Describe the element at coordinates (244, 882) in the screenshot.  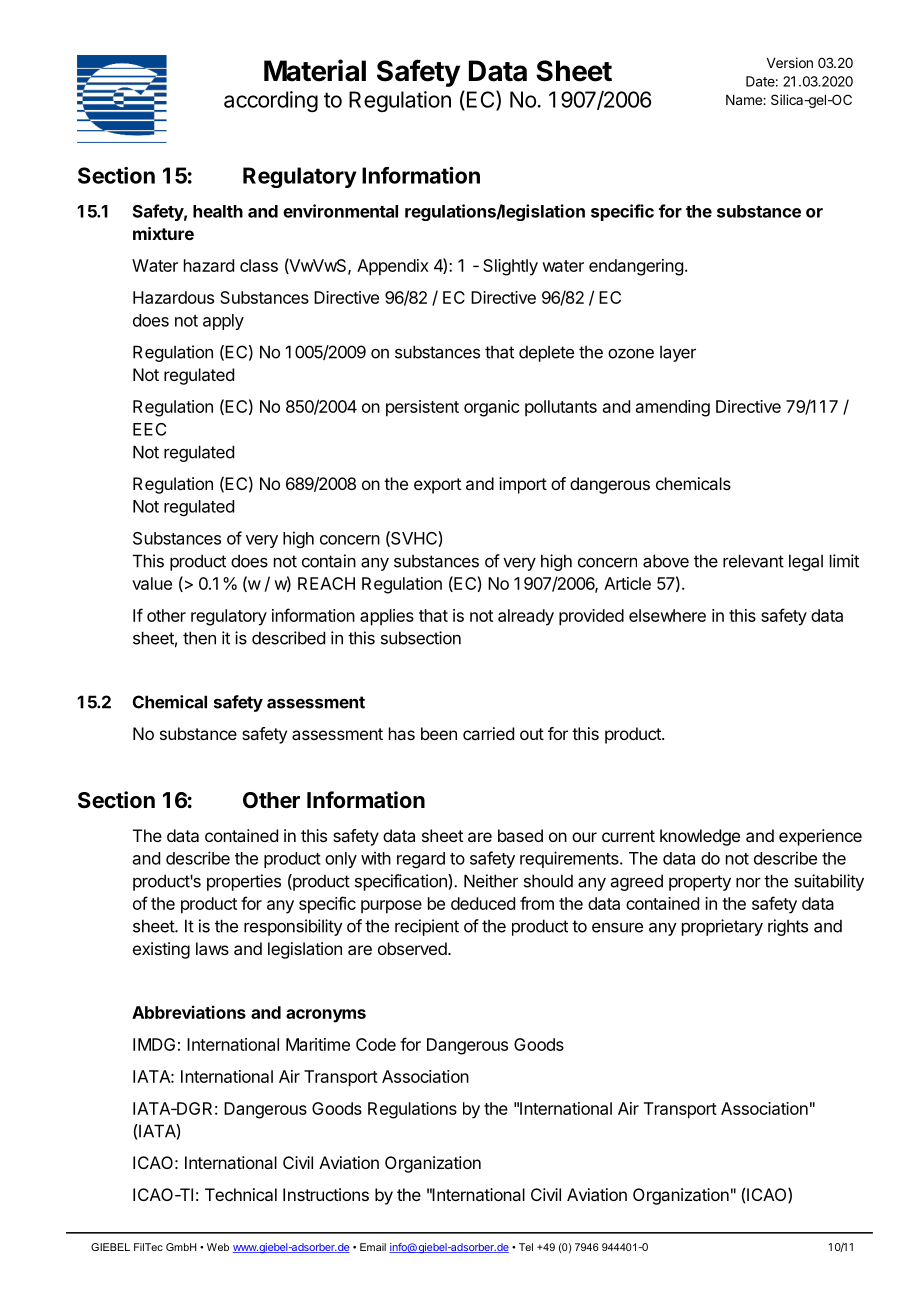
I see `properties` at that location.
